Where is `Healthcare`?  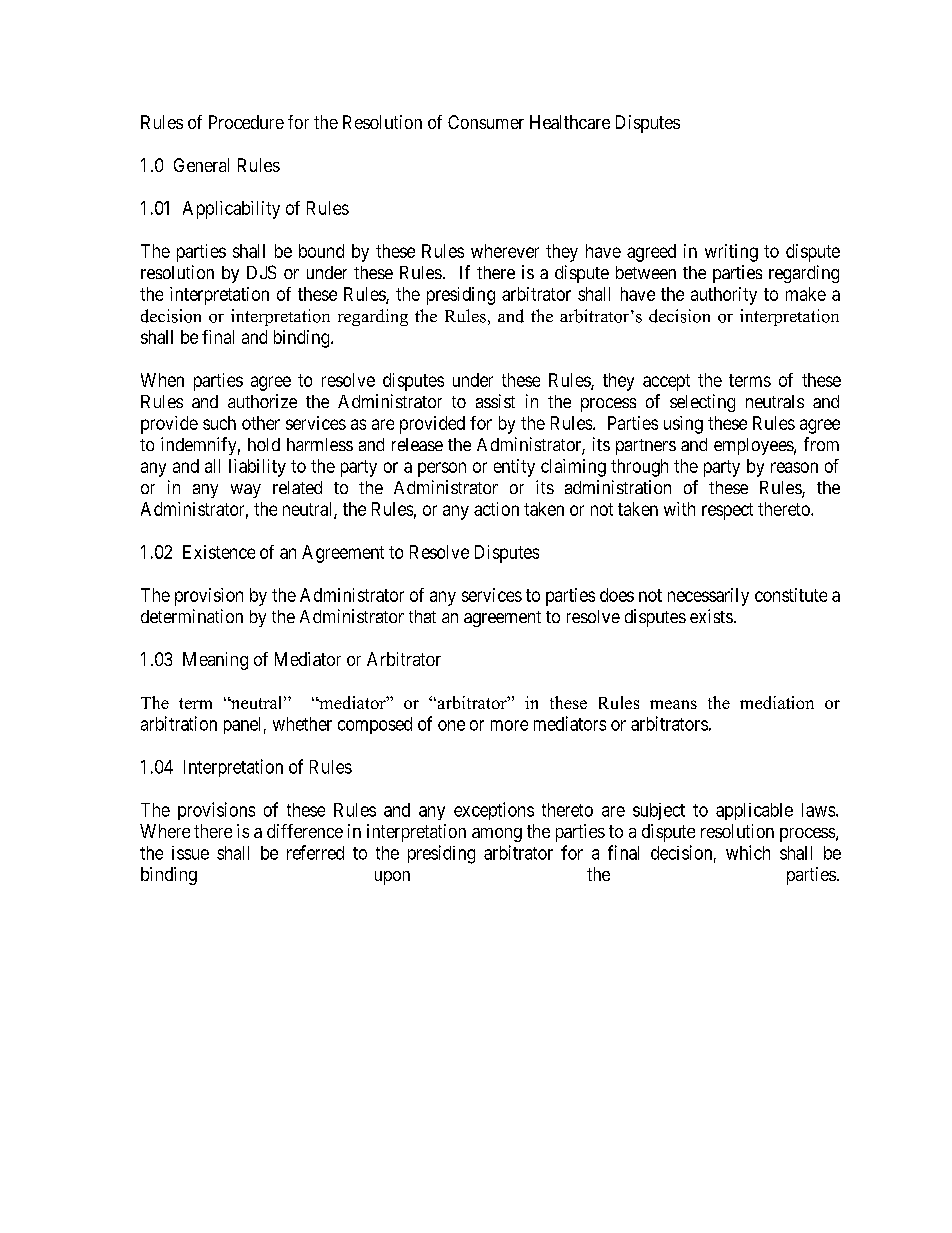 Healthcare is located at coordinates (570, 122).
